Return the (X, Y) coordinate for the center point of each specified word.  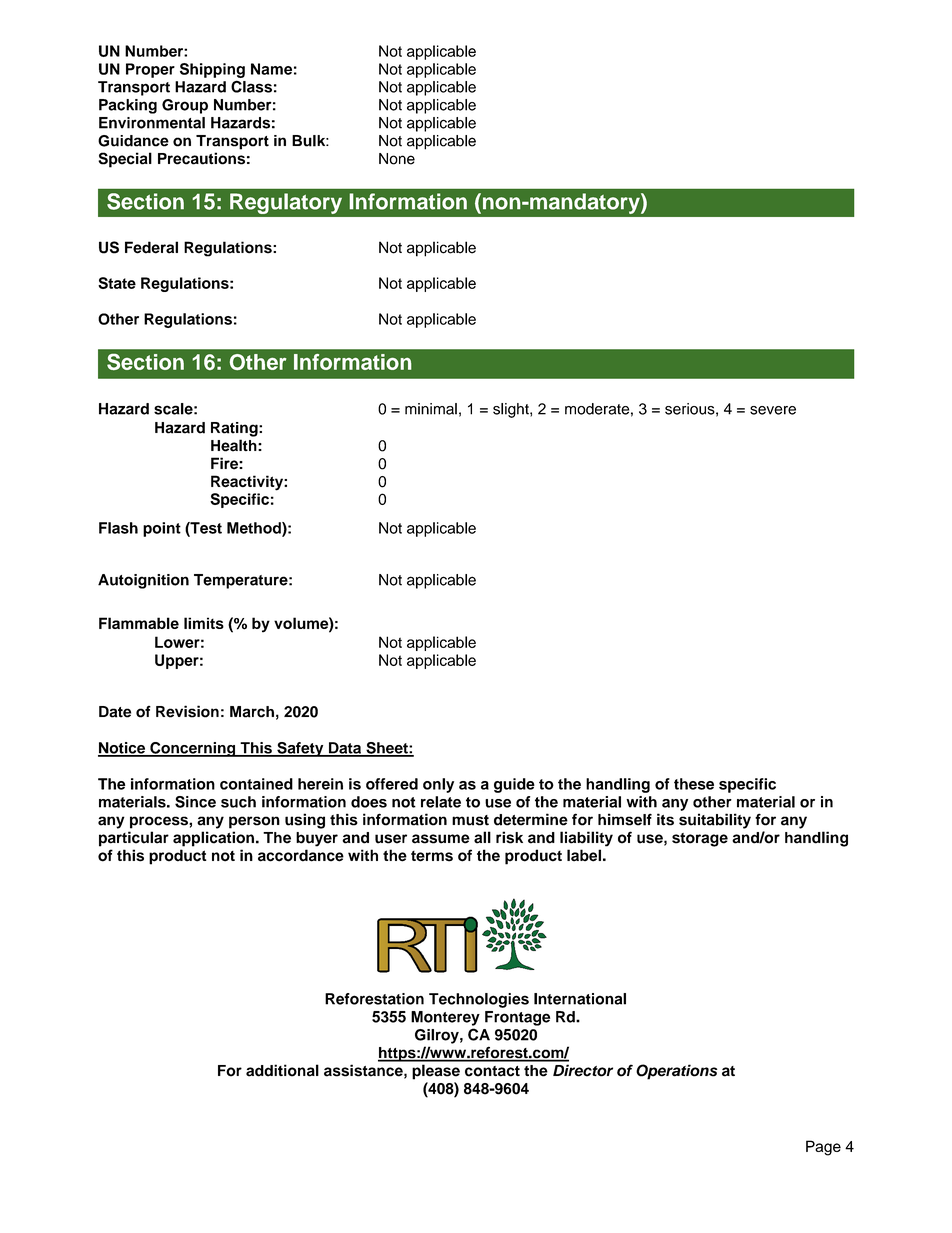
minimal (431, 409)
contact (492, 1071)
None (397, 159)
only (438, 785)
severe (773, 410)
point (162, 529)
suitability (715, 821)
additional (282, 1070)
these (694, 784)
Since (195, 802)
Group (185, 106)
